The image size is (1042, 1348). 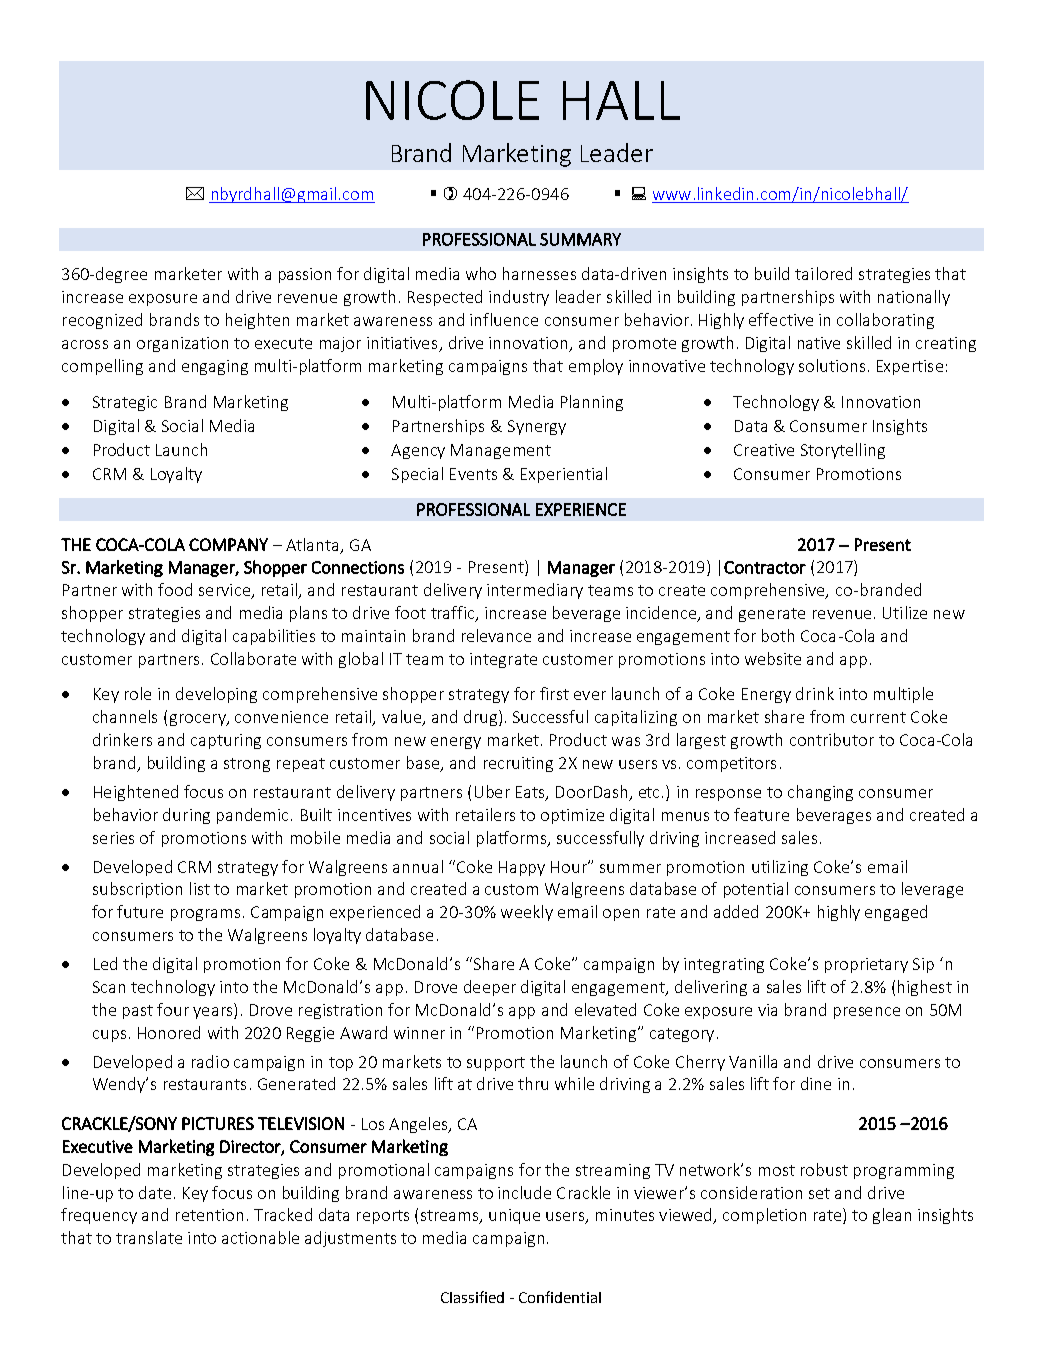 What do you see at coordinates (905, 612) in the screenshot?
I see `Utilize` at bounding box center [905, 612].
